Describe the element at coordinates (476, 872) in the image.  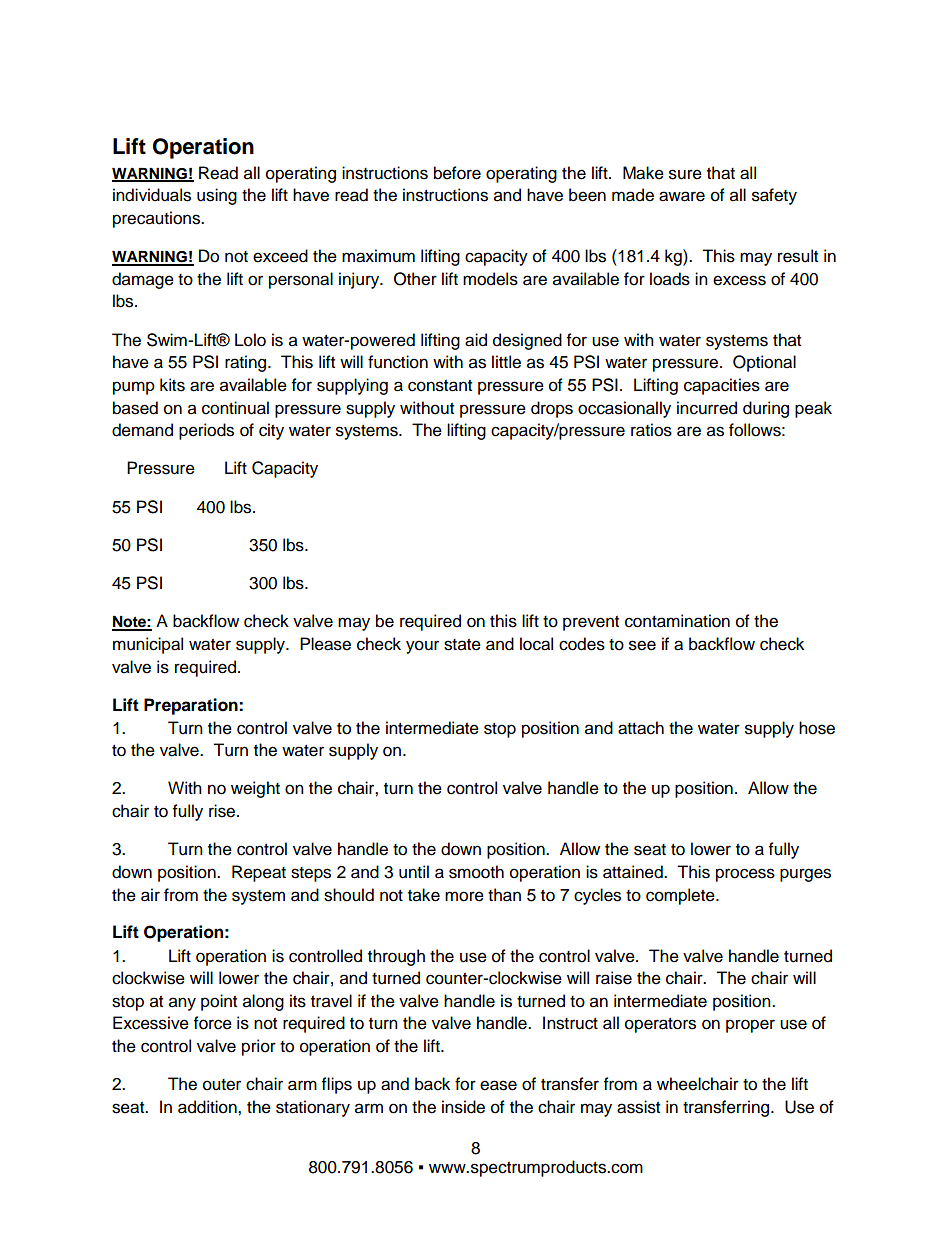
I see `smooth` at that location.
